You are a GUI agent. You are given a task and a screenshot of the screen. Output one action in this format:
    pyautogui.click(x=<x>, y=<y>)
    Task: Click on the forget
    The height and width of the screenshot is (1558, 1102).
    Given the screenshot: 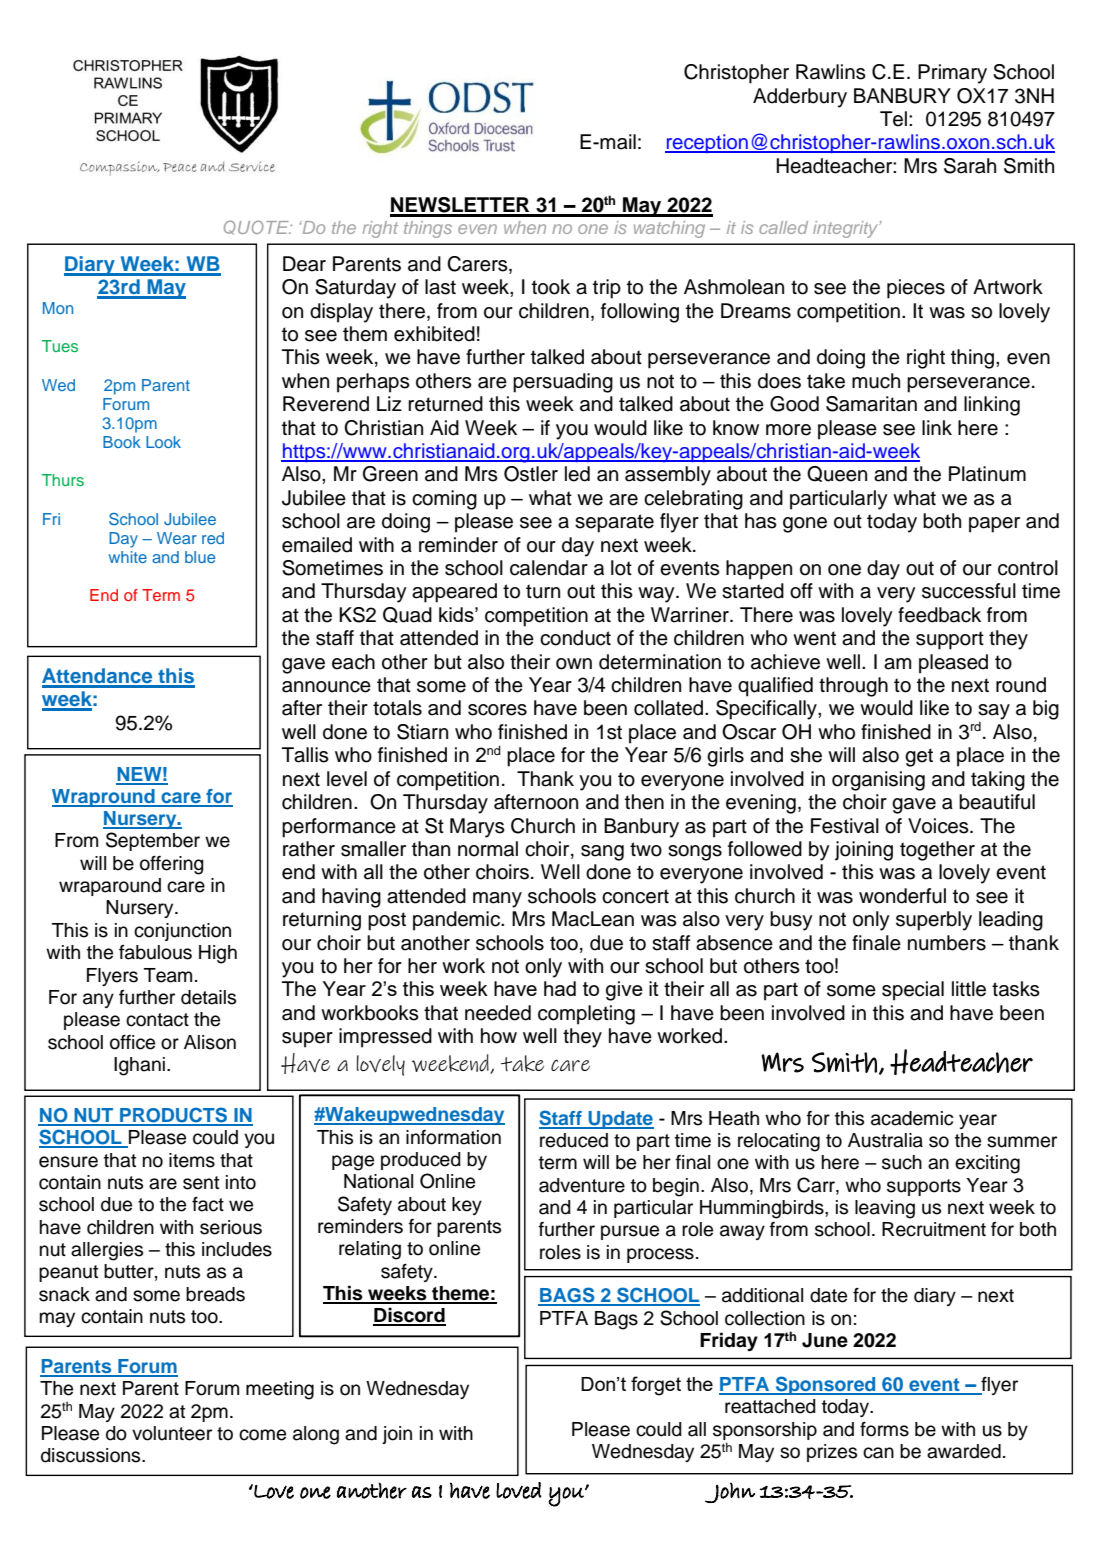 What is the action you would take?
    pyautogui.click(x=656, y=1386)
